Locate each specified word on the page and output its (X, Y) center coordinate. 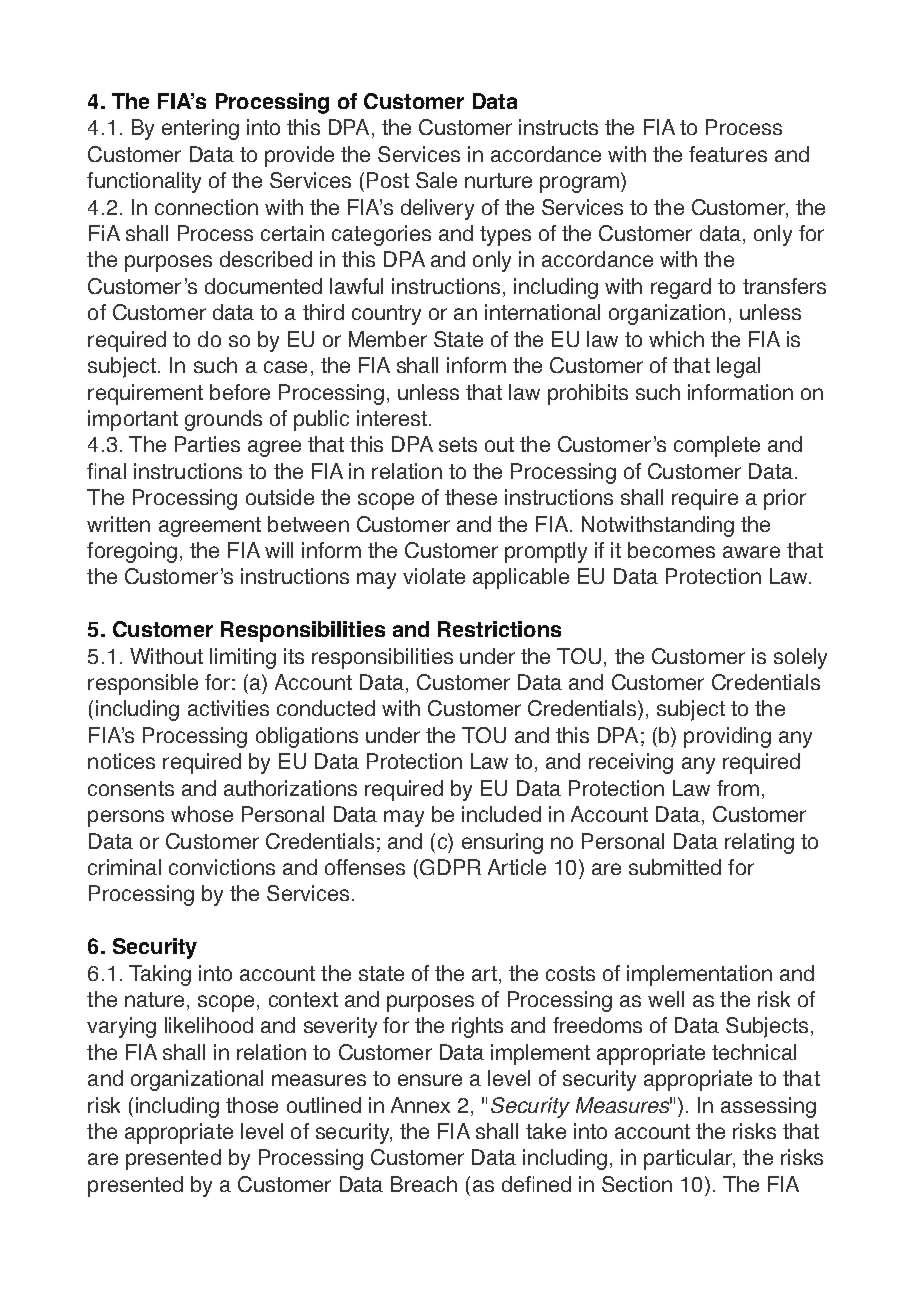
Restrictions (499, 629)
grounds (223, 420)
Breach (424, 1184)
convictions (222, 867)
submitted (675, 867)
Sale (436, 180)
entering (200, 129)
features (728, 154)
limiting (243, 658)
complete (717, 446)
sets (458, 444)
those (252, 1105)
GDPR (450, 867)
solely (800, 658)
